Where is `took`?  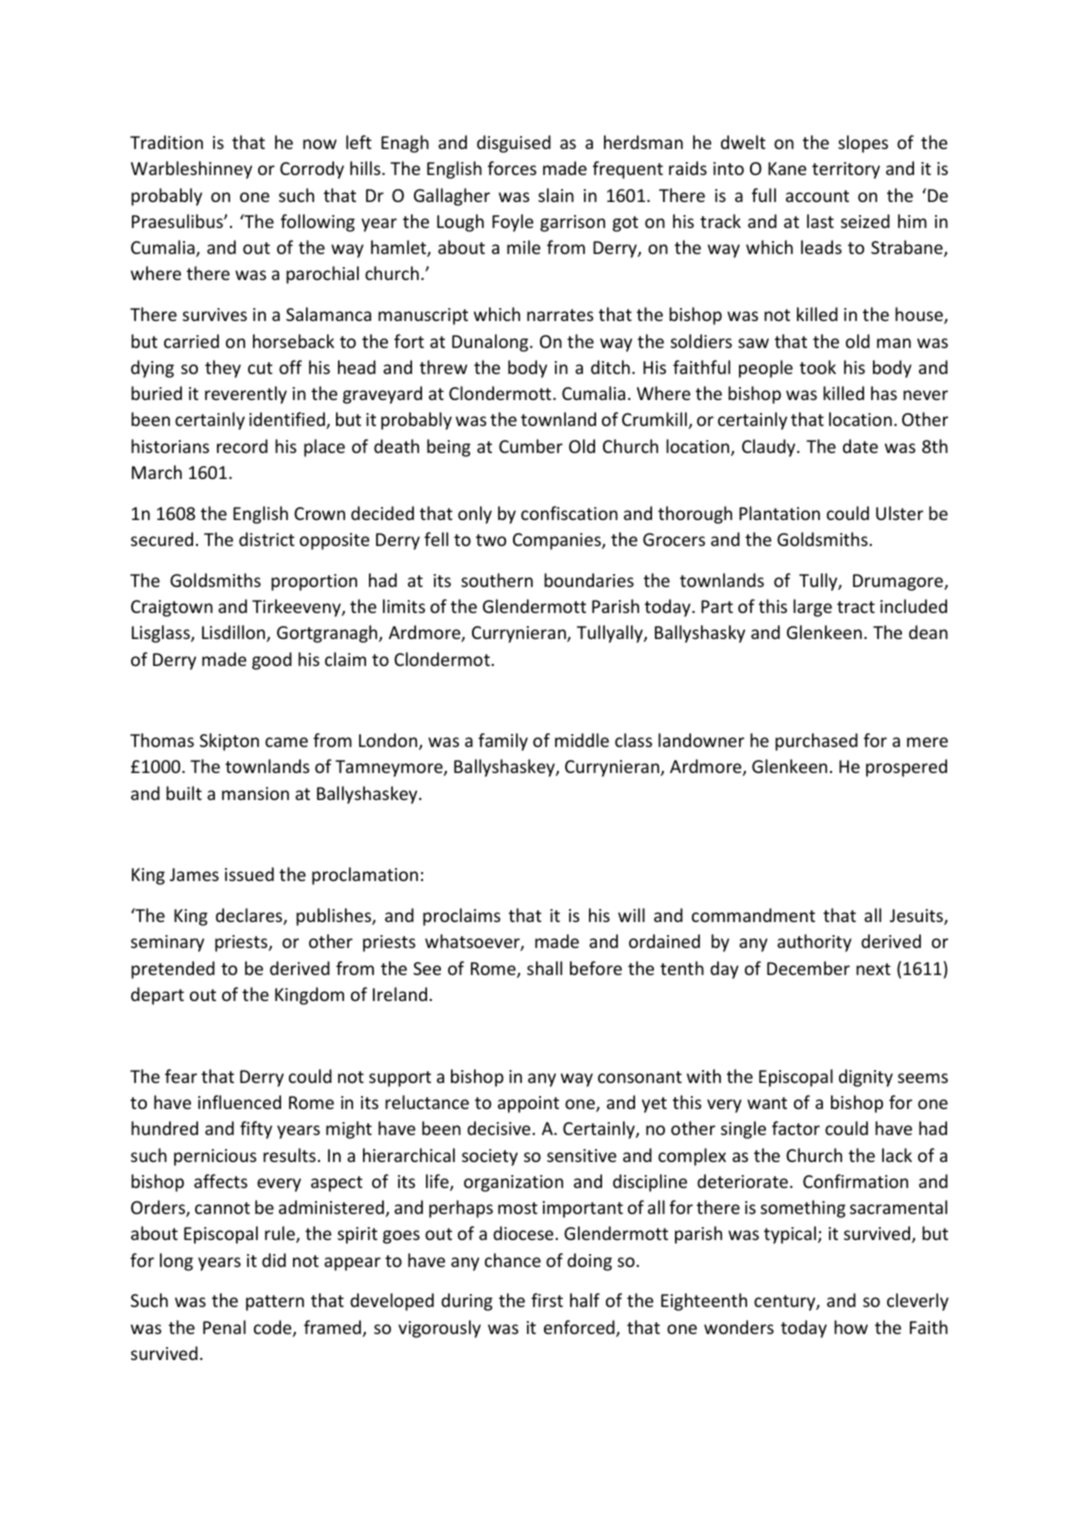
took is located at coordinates (818, 367).
